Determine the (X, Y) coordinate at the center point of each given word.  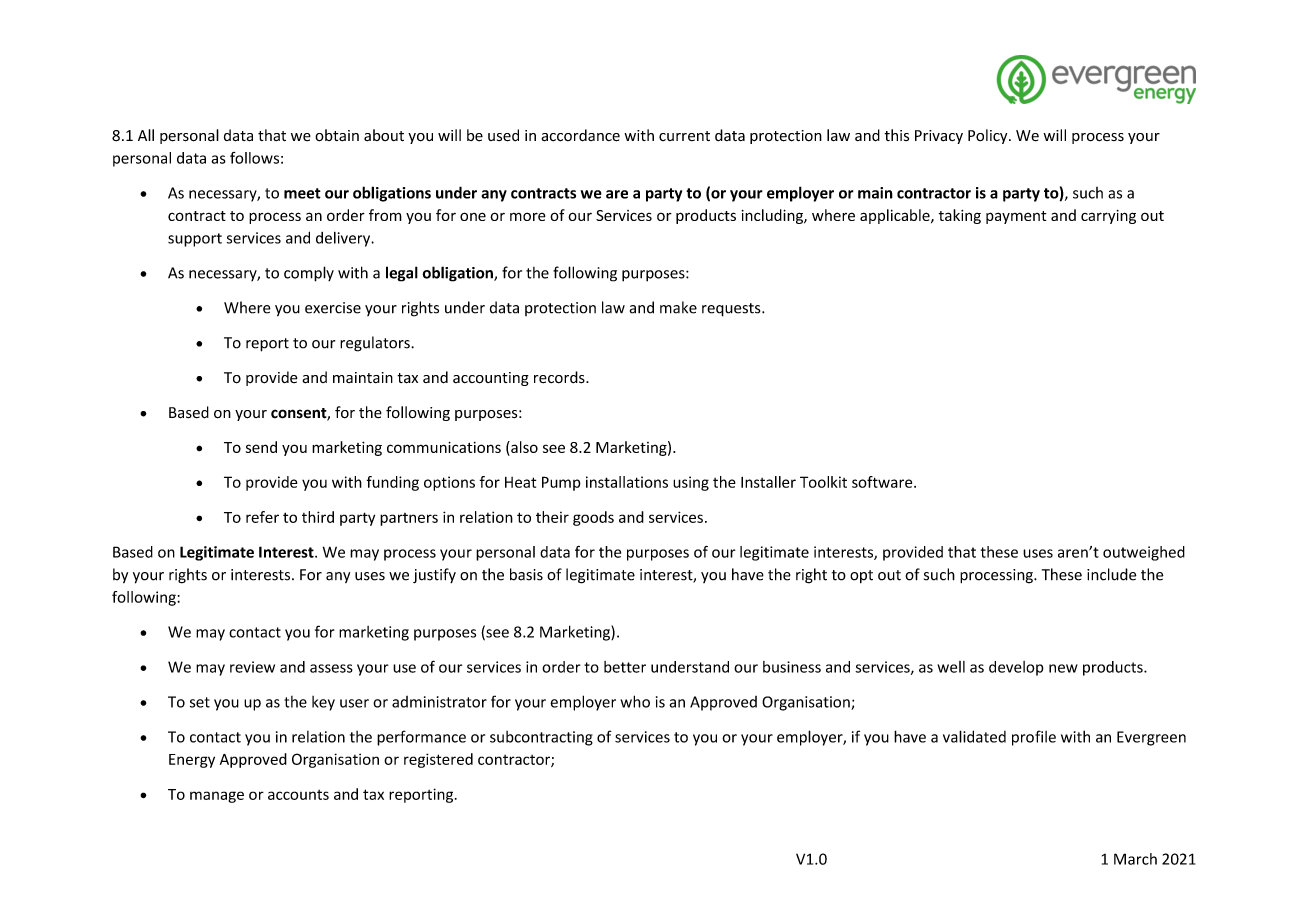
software (883, 482)
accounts (298, 795)
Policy (989, 136)
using (691, 483)
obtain (337, 135)
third (318, 517)
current (684, 136)
